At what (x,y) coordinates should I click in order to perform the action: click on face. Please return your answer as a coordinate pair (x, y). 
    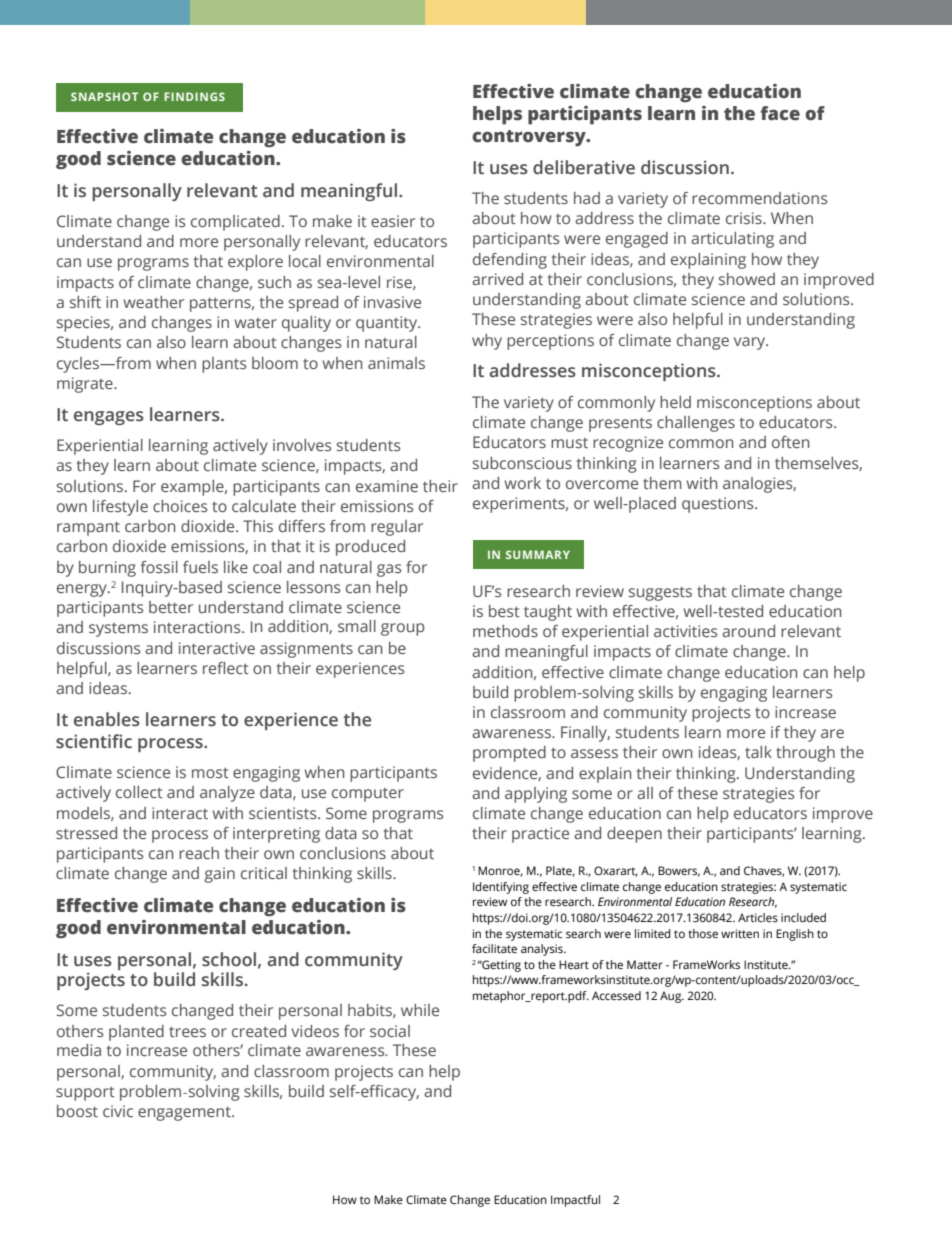
    Looking at the image, I should click on (780, 113).
